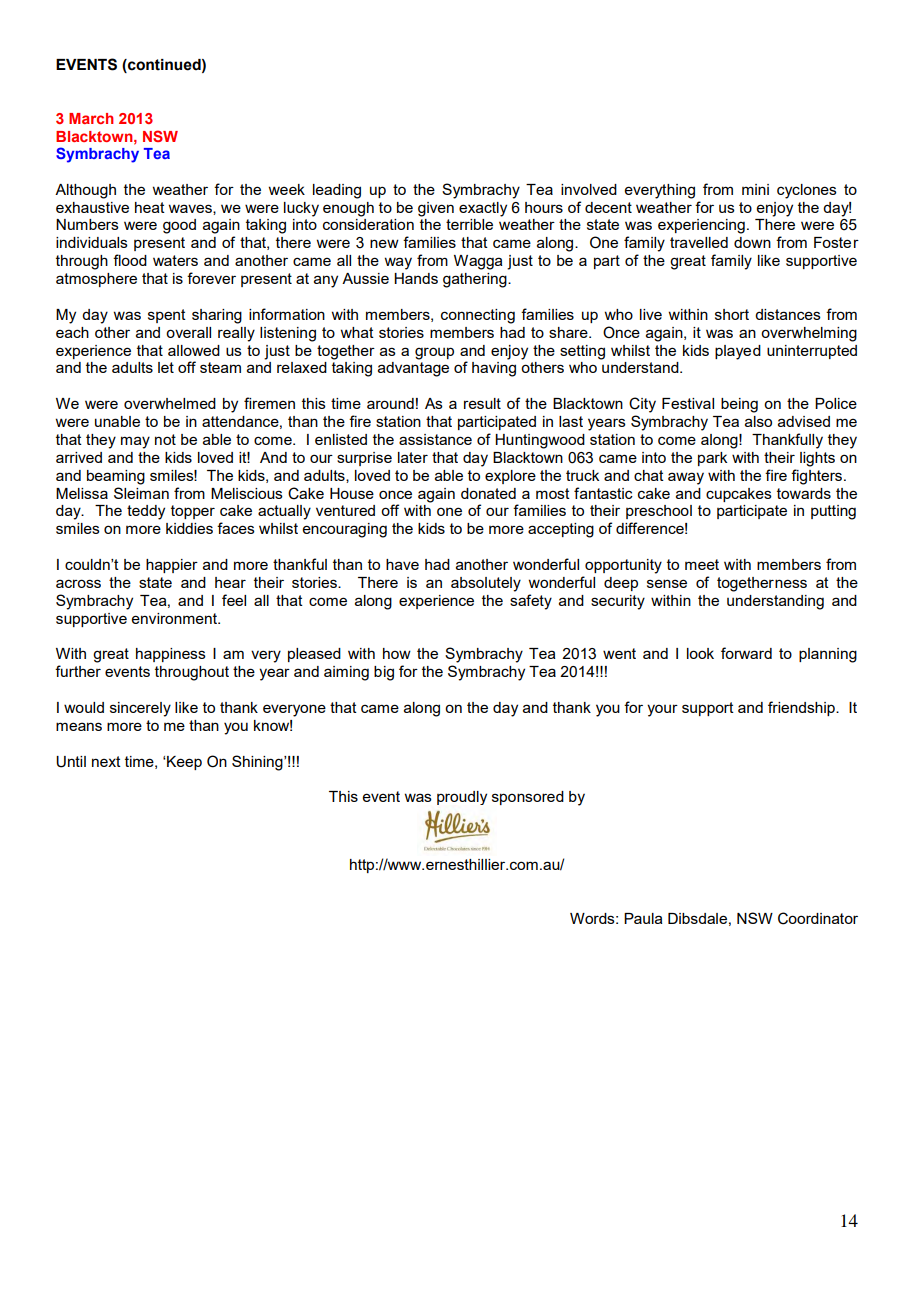  Describe the element at coordinates (732, 314) in the screenshot. I see `short` at that location.
